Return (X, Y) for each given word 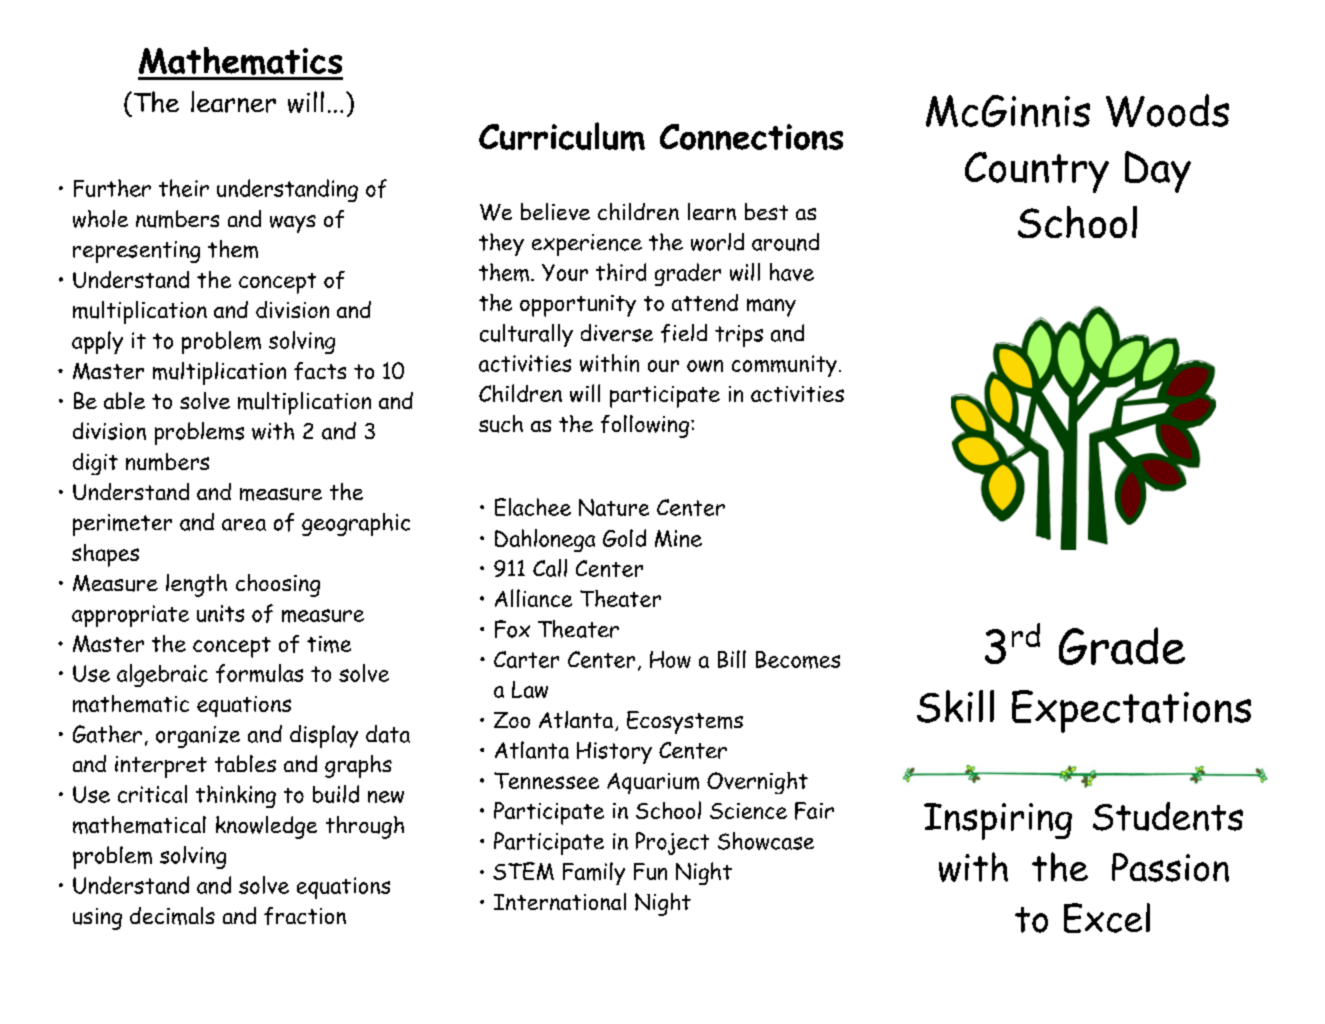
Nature (614, 507)
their (184, 188)
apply (97, 342)
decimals (172, 916)
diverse (617, 333)
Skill (955, 706)
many (771, 308)
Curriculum (562, 136)
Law (530, 689)
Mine (678, 538)
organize (198, 737)
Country (1037, 172)
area (244, 525)
